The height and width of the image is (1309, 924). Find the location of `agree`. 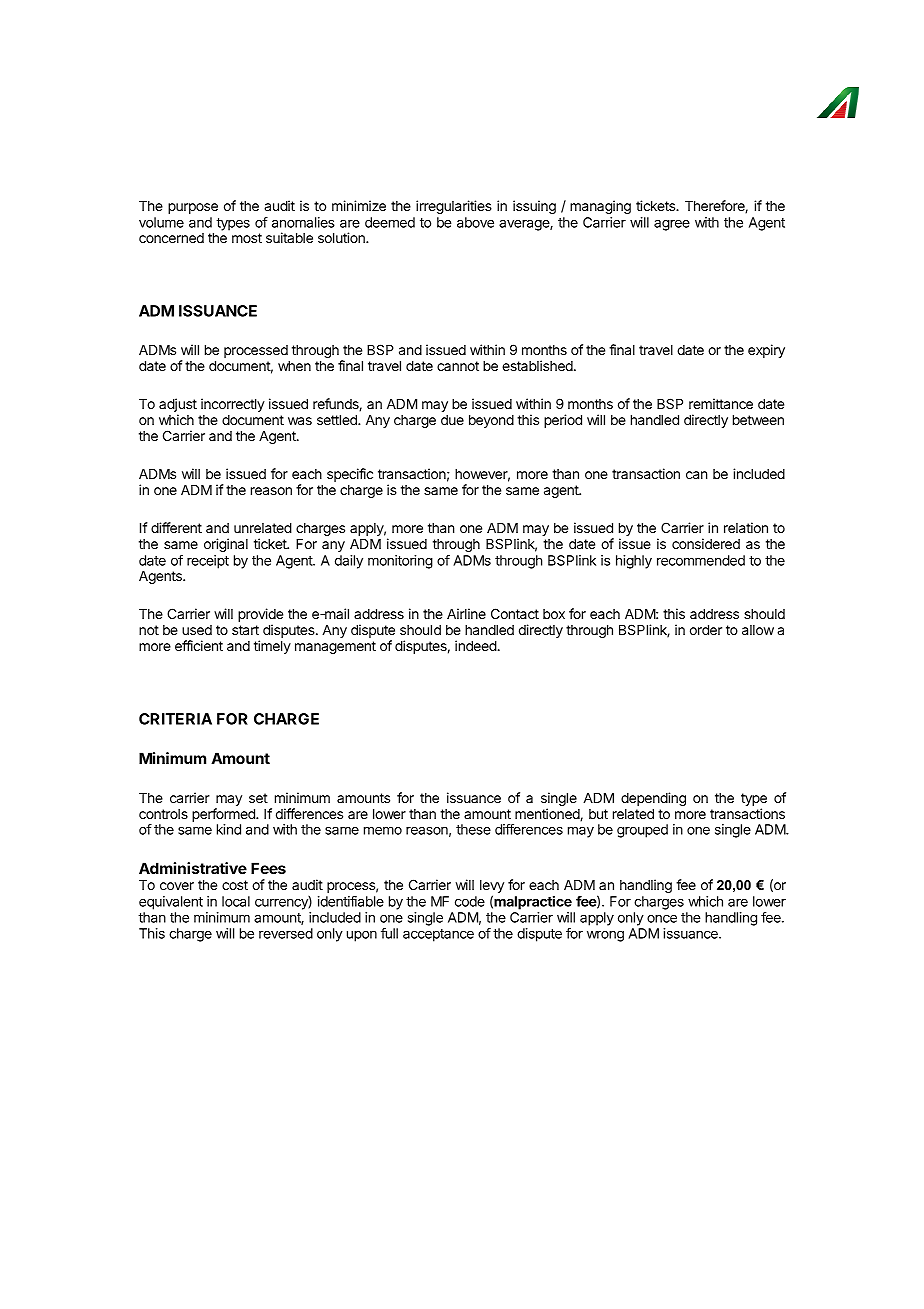

agree is located at coordinates (672, 225).
